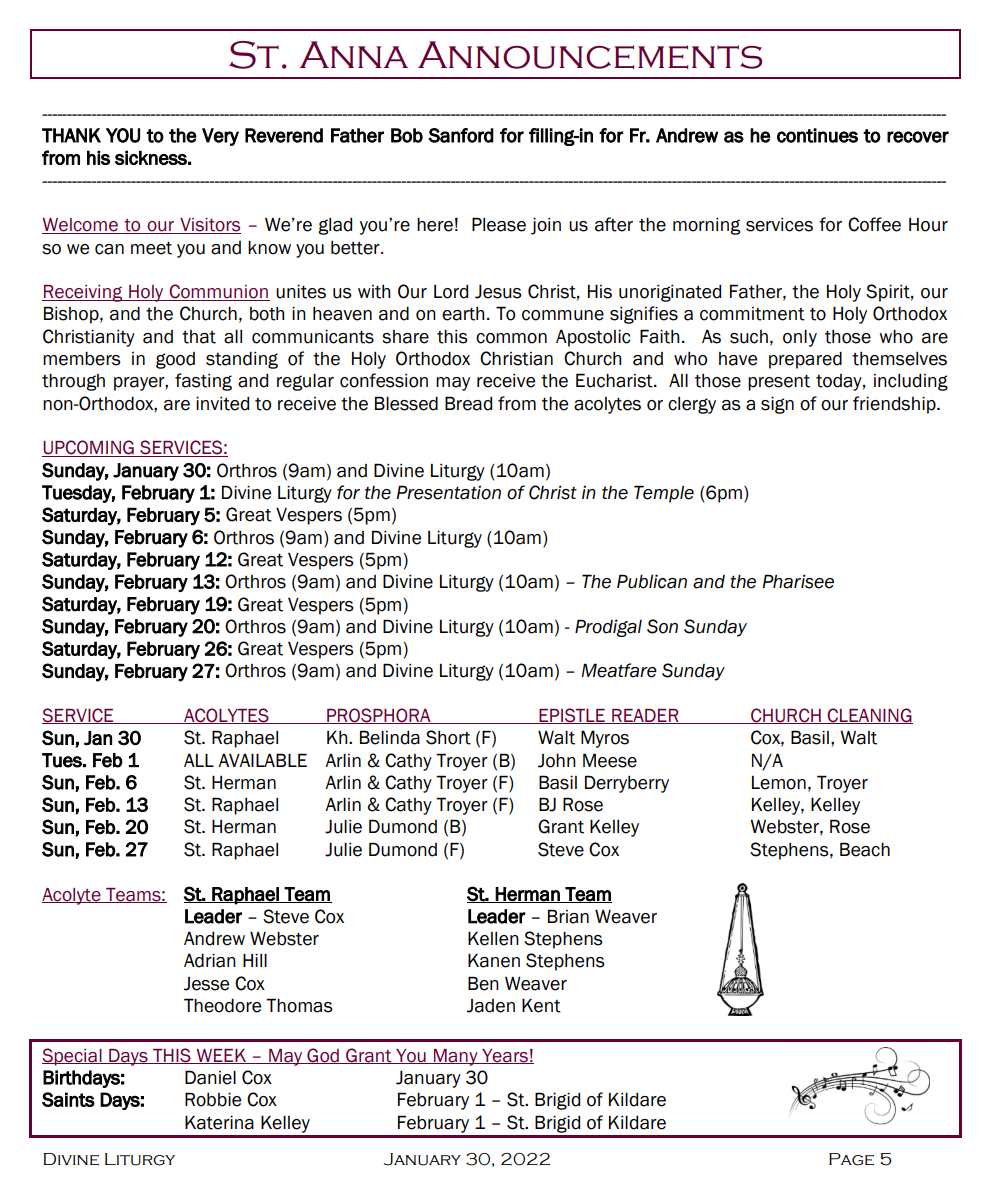 The height and width of the screenshot is (1204, 991). What do you see at coordinates (262, 760) in the screenshot?
I see `AVAILABLE` at bounding box center [262, 760].
